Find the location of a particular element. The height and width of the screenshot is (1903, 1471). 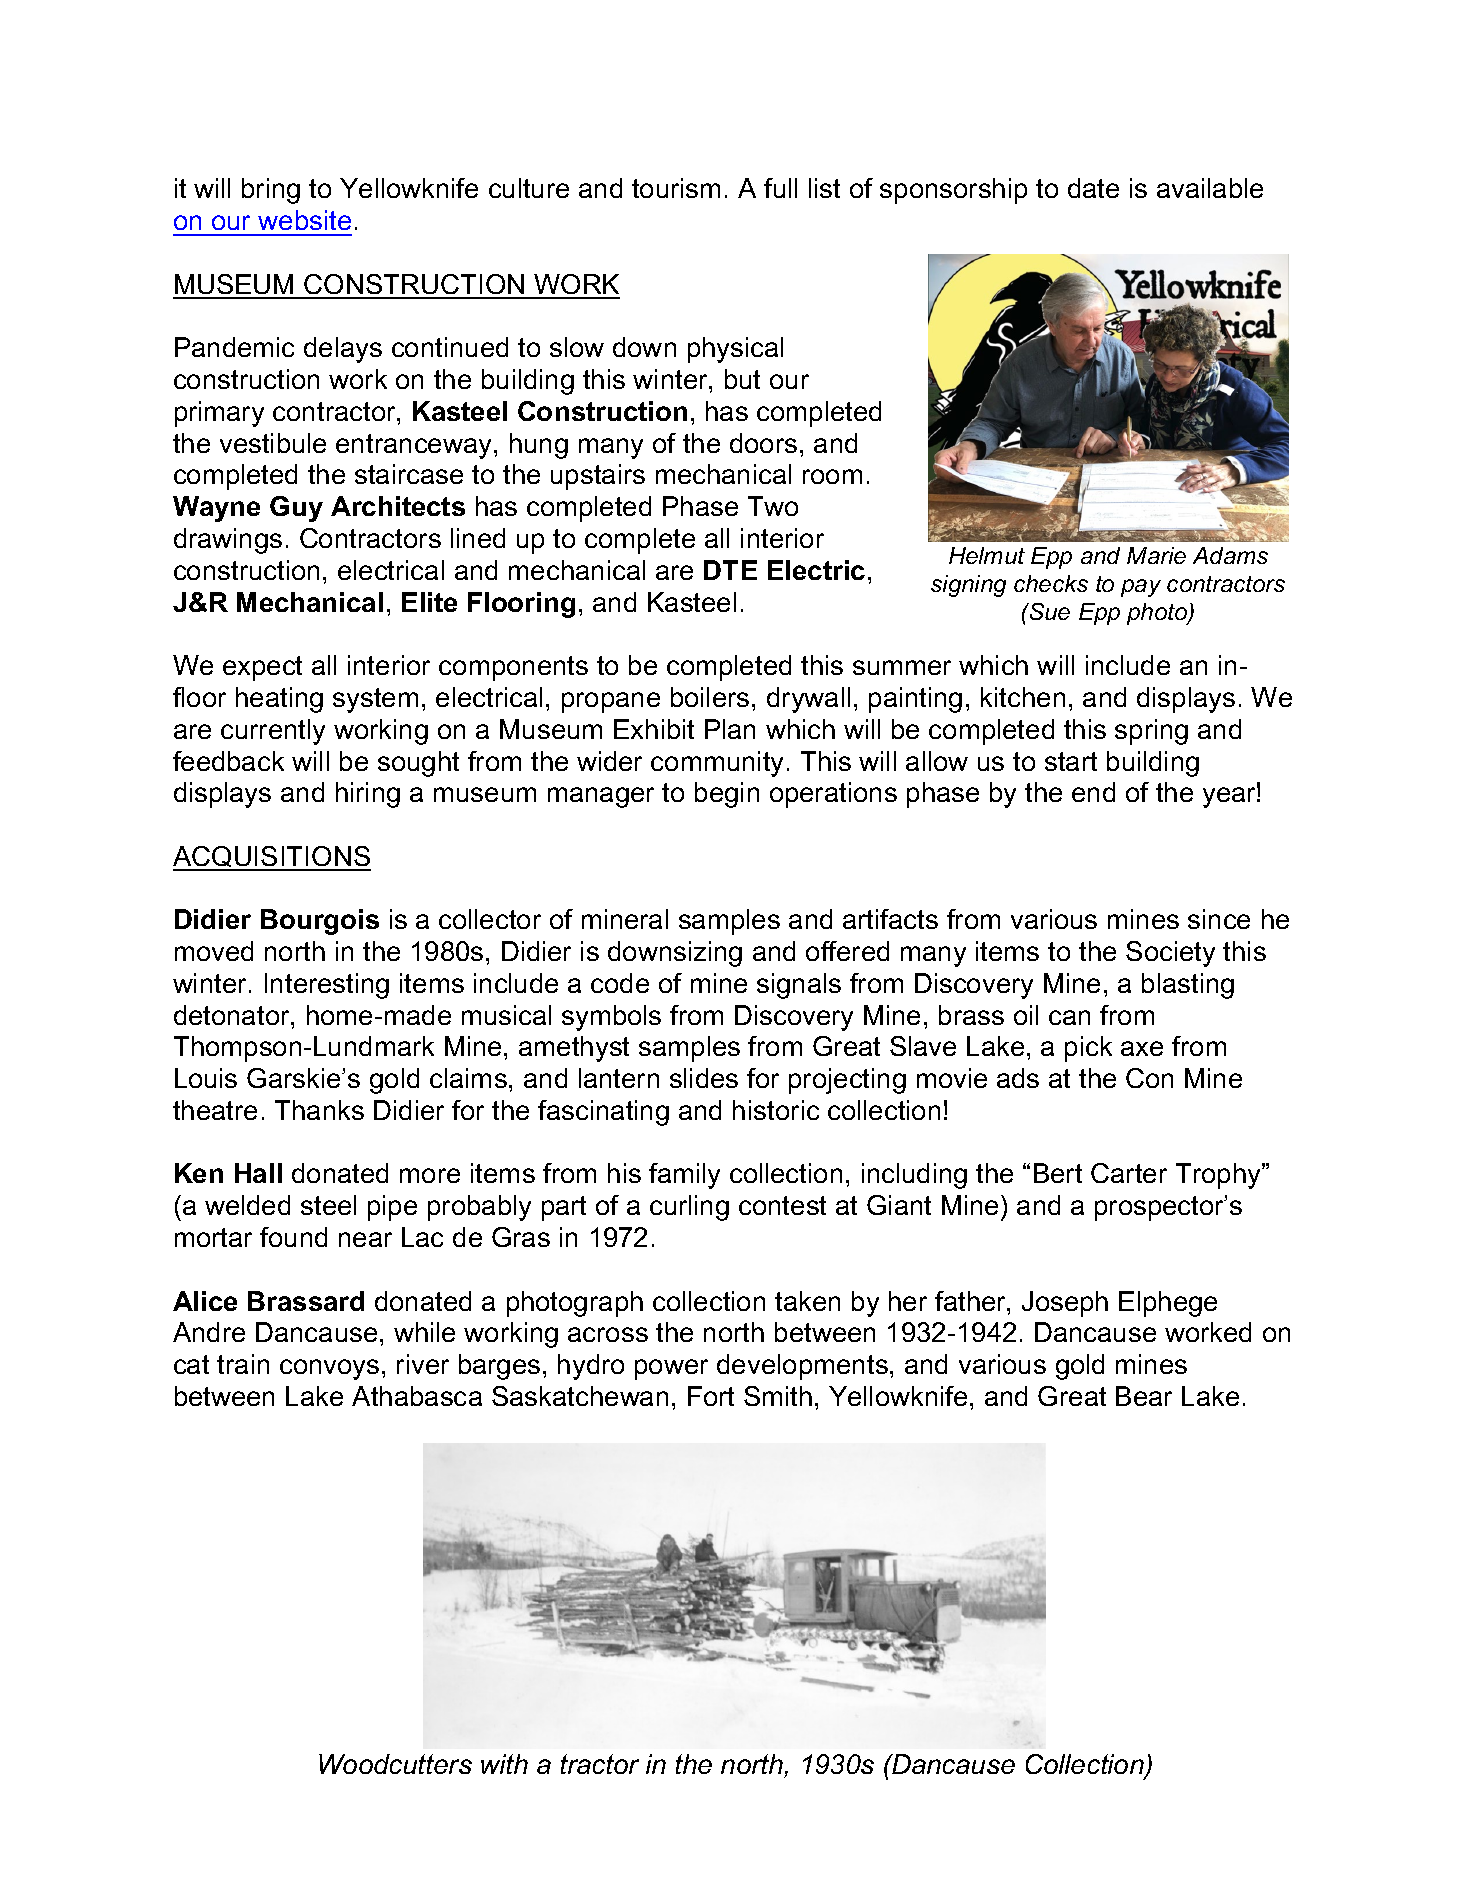

date is located at coordinates (1093, 188).
